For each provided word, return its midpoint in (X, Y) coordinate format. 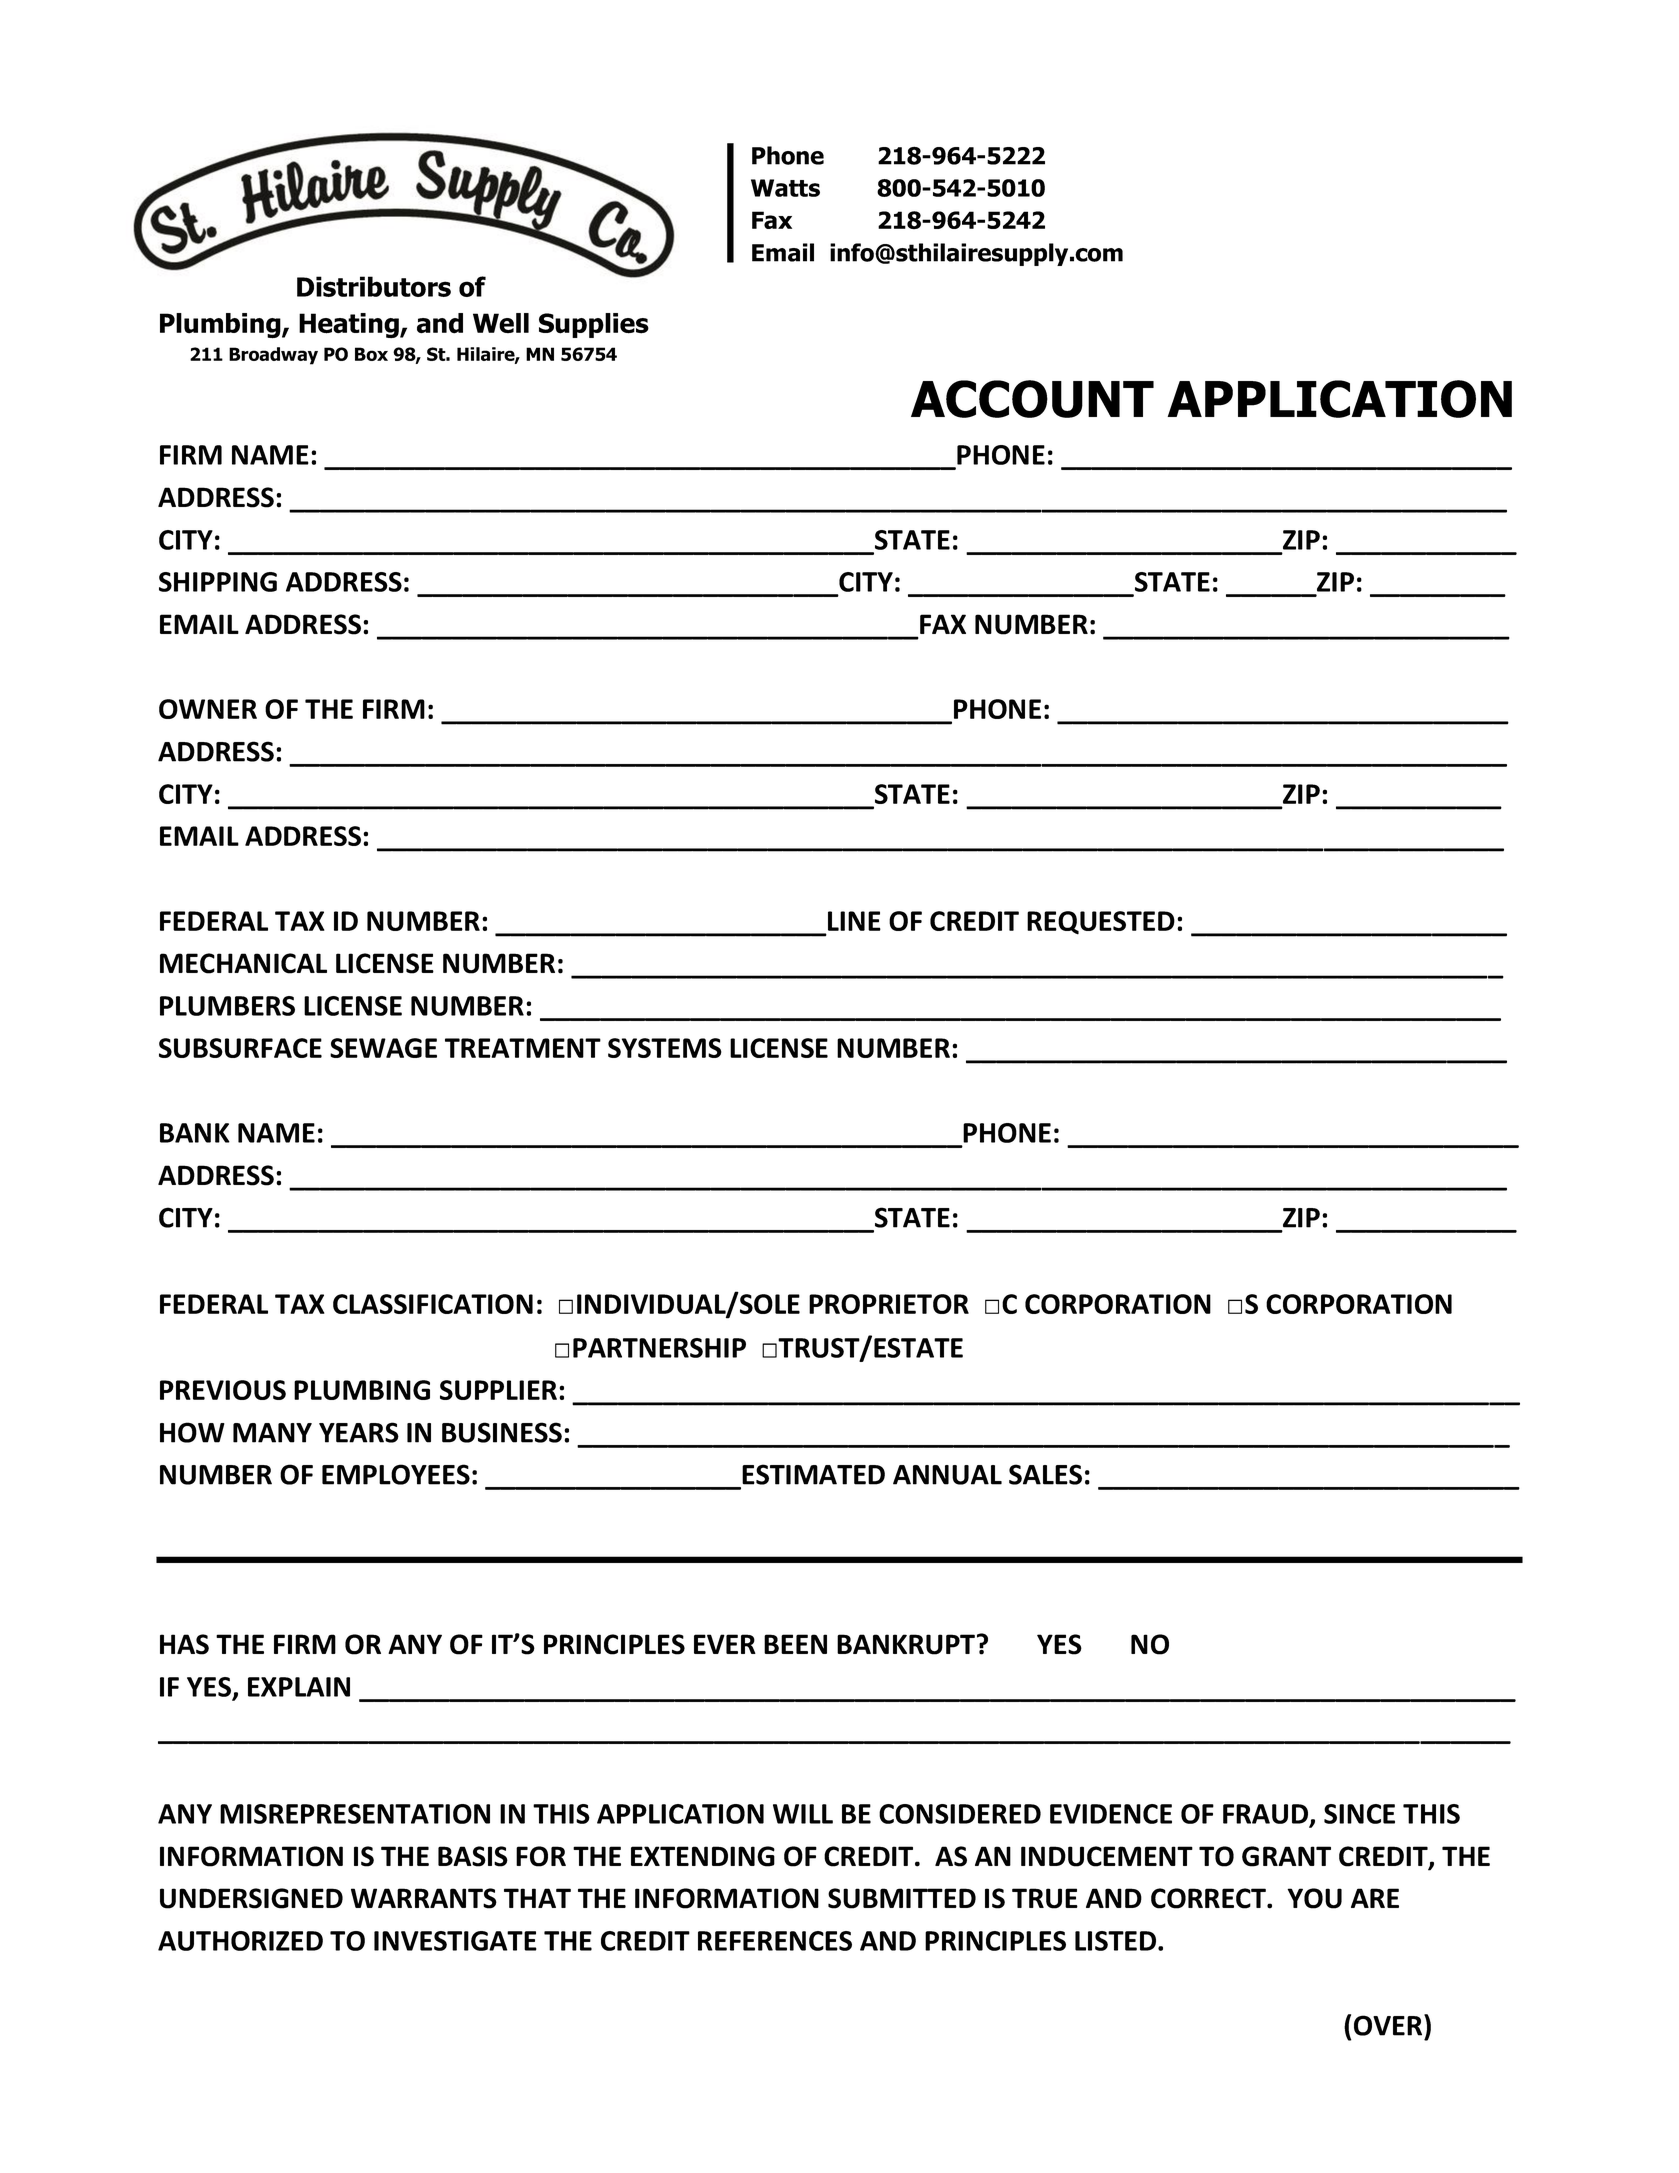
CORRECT (1209, 1898)
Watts (785, 188)
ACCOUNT (1032, 399)
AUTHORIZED (240, 1941)
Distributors (374, 286)
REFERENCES (775, 1941)
